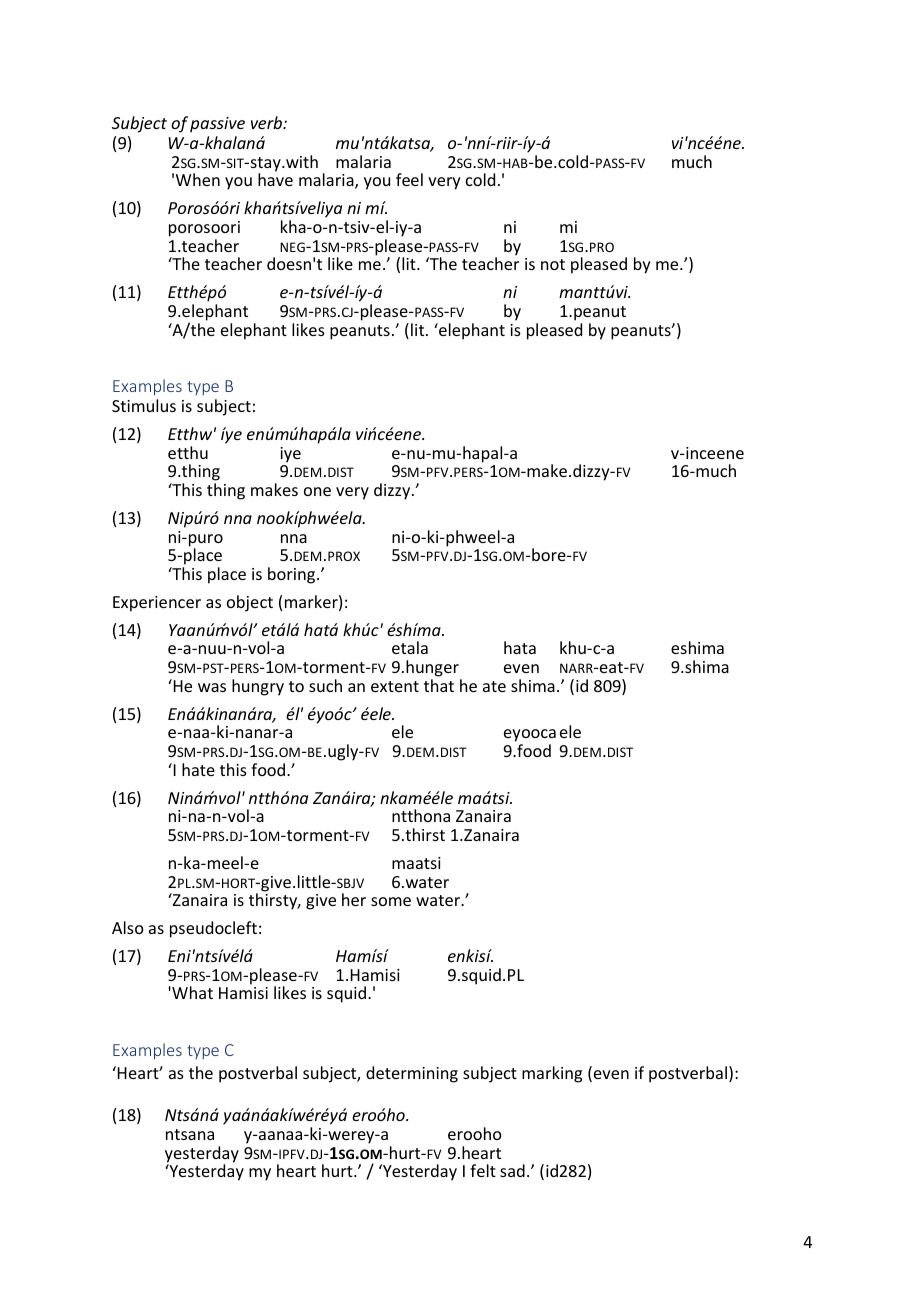 The width and height of the document is (924, 1308). I want to click on determining, so click(412, 1074).
